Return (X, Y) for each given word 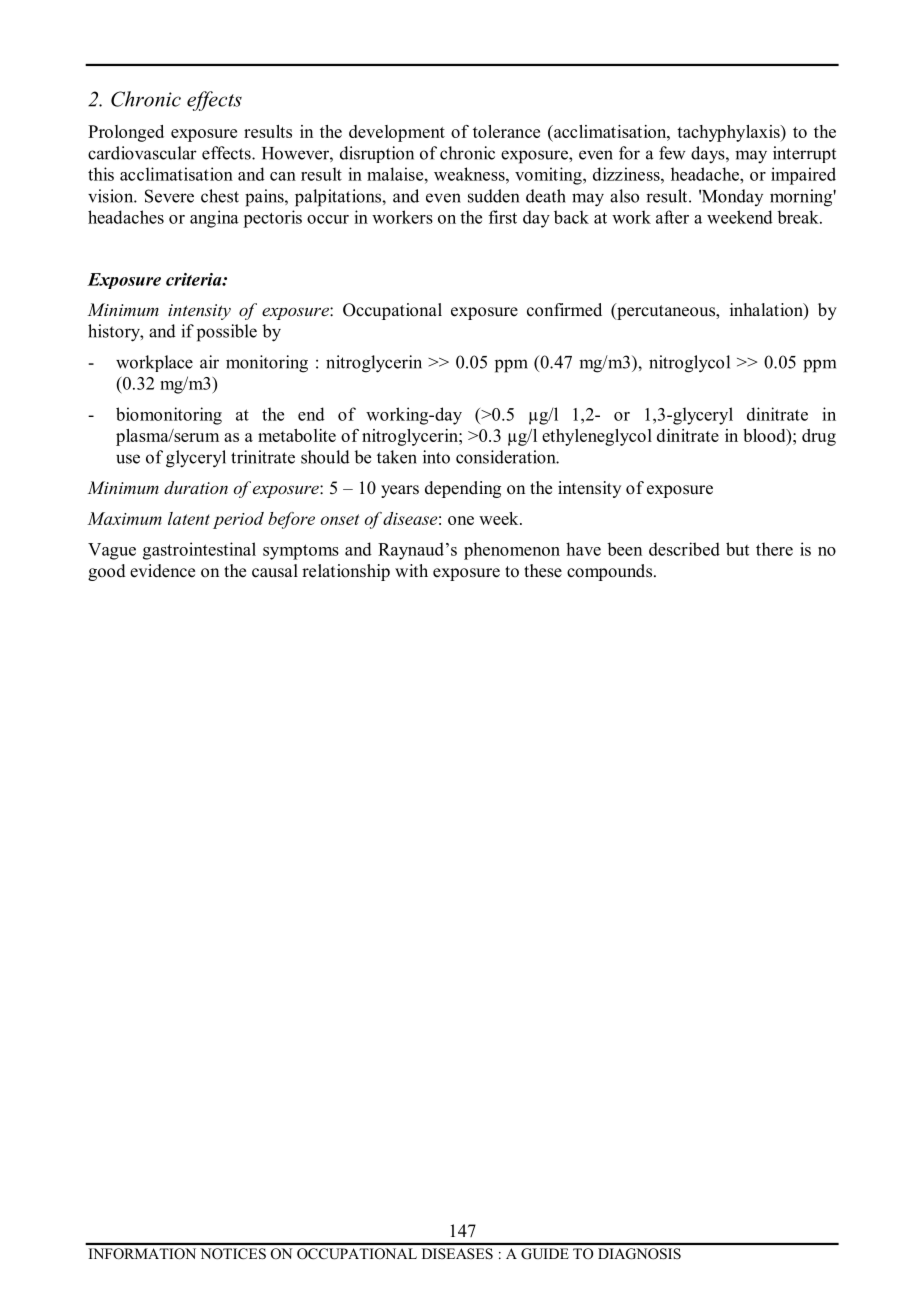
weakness (470, 174)
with (411, 570)
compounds (611, 572)
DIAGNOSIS (639, 1253)
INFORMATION (142, 1253)
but (737, 549)
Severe (169, 196)
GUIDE (545, 1253)
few (672, 153)
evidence (162, 571)
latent (189, 518)
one (461, 520)
